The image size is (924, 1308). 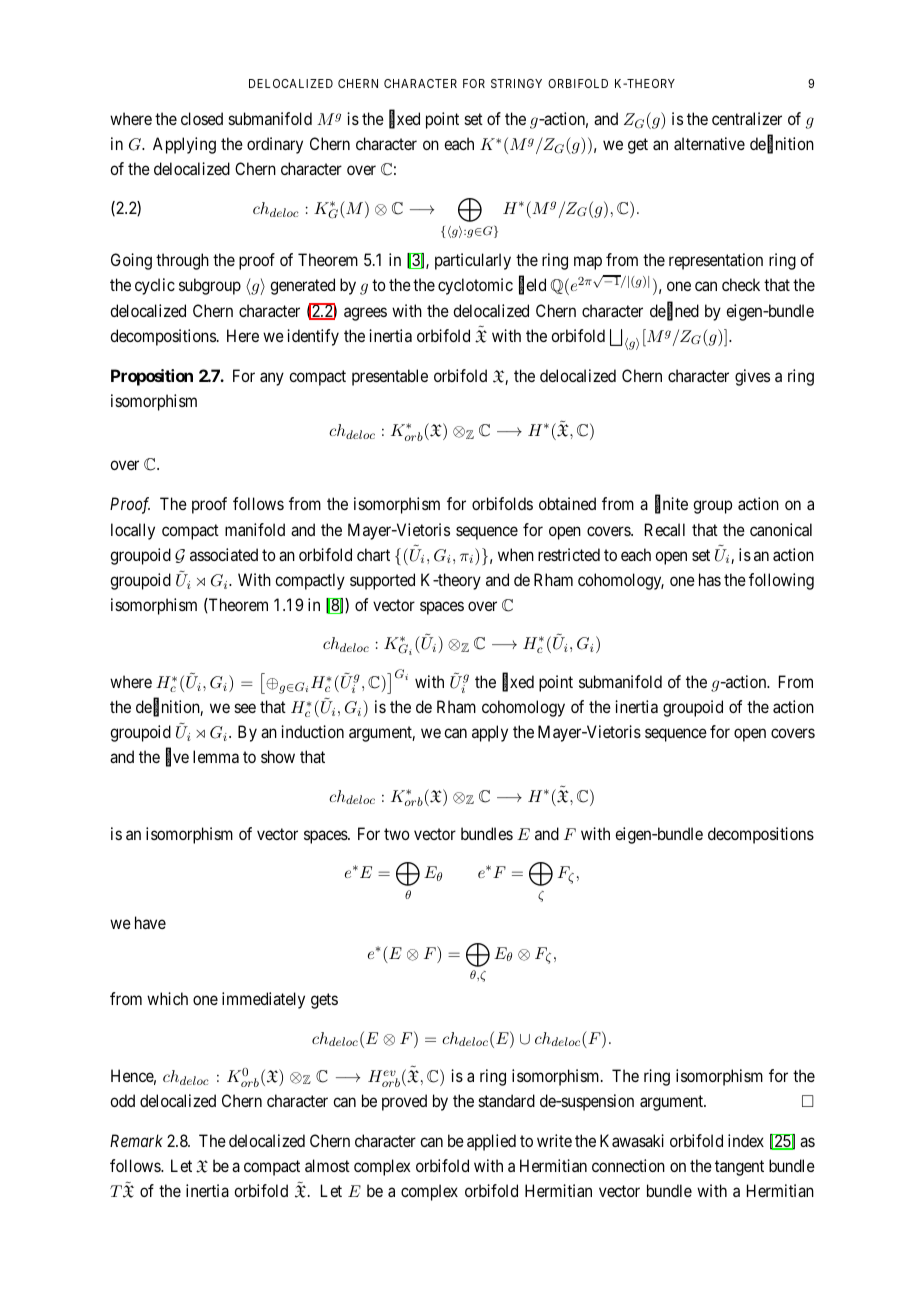 I want to click on lemma, so click(x=216, y=756).
